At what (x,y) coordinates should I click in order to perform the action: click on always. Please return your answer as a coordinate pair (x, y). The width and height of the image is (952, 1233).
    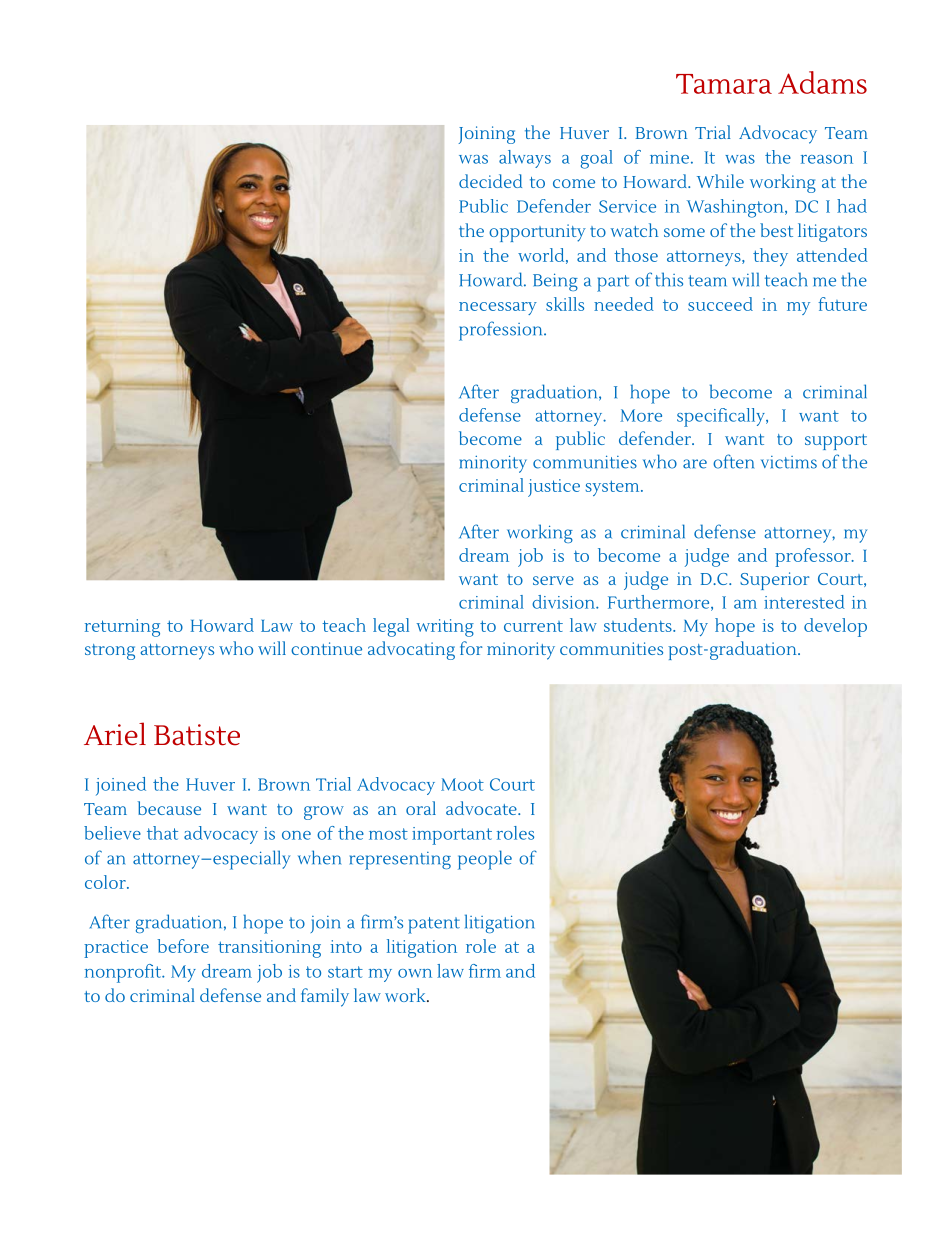
    Looking at the image, I should click on (525, 159).
